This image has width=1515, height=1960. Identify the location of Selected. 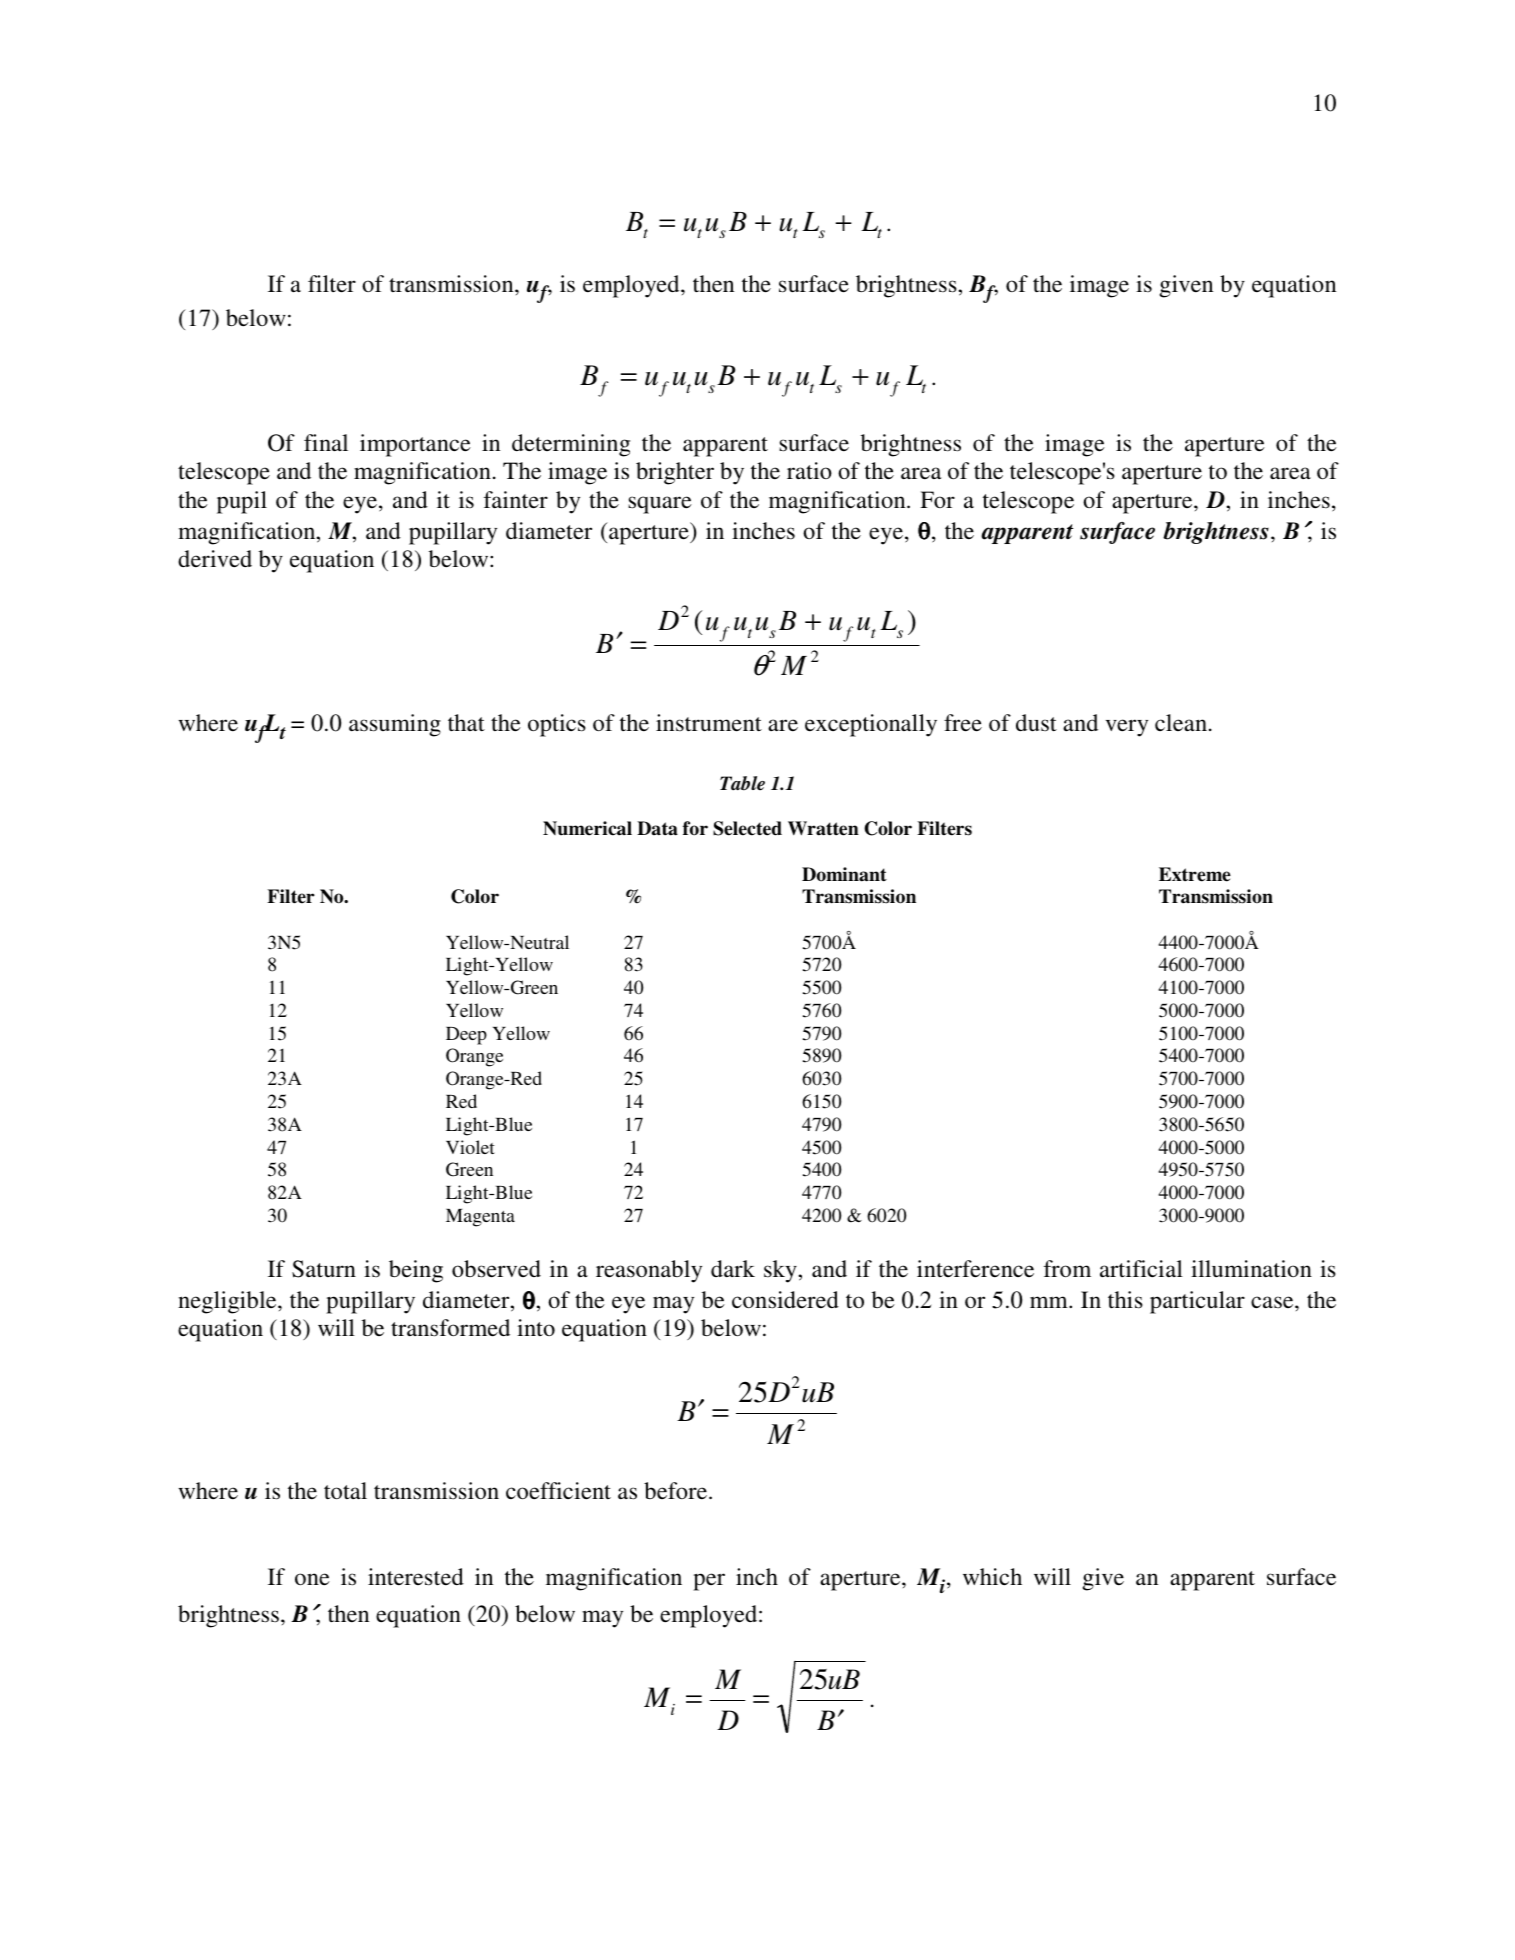
(747, 828).
